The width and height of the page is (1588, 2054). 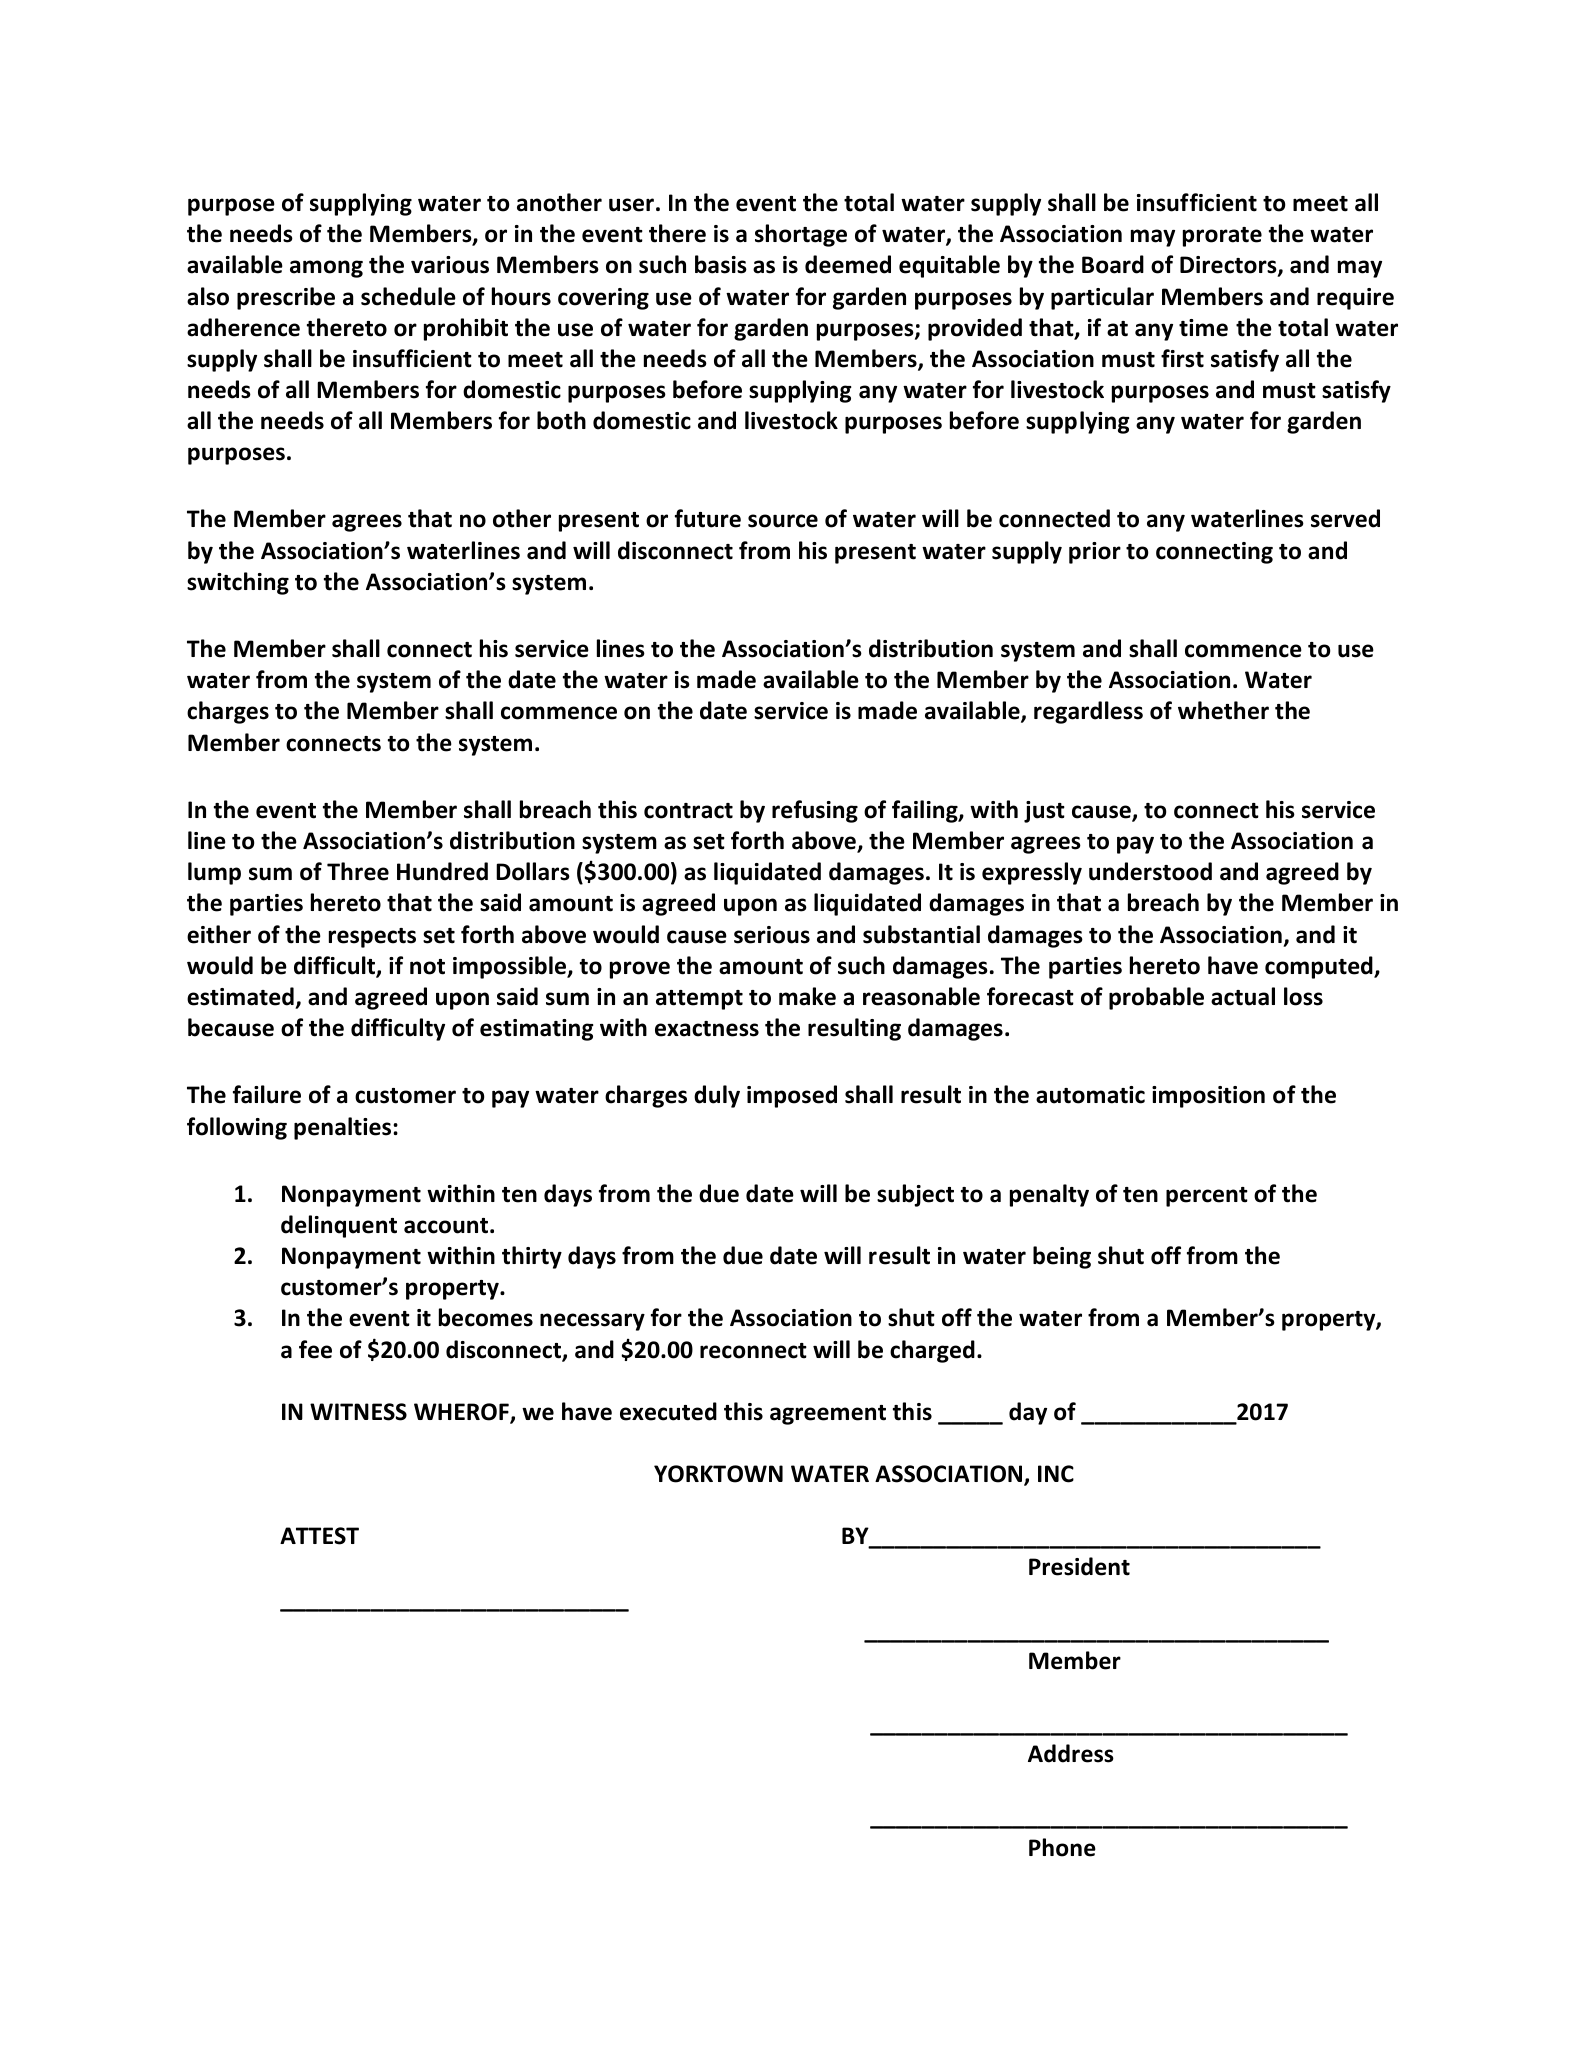 What do you see at coordinates (1243, 996) in the page?
I see `actual` at bounding box center [1243, 996].
